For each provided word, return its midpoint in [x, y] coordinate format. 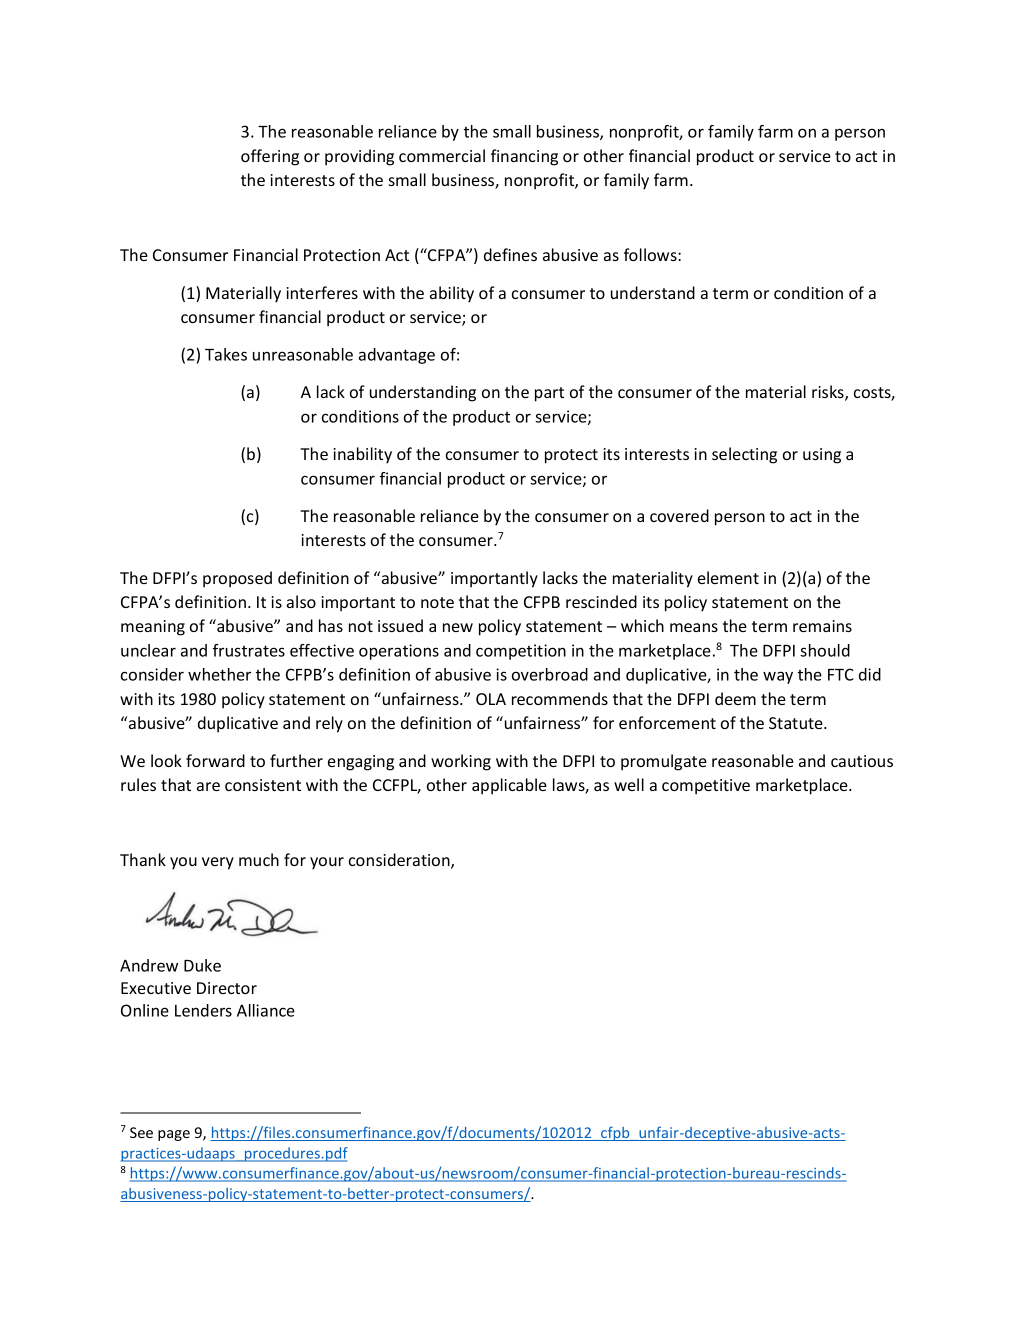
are [208, 786]
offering [270, 157]
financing [524, 157]
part [549, 394]
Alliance [266, 1010]
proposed [237, 579]
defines [510, 254]
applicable [509, 786]
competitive [706, 787]
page [174, 1135]
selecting [744, 455]
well [629, 784]
